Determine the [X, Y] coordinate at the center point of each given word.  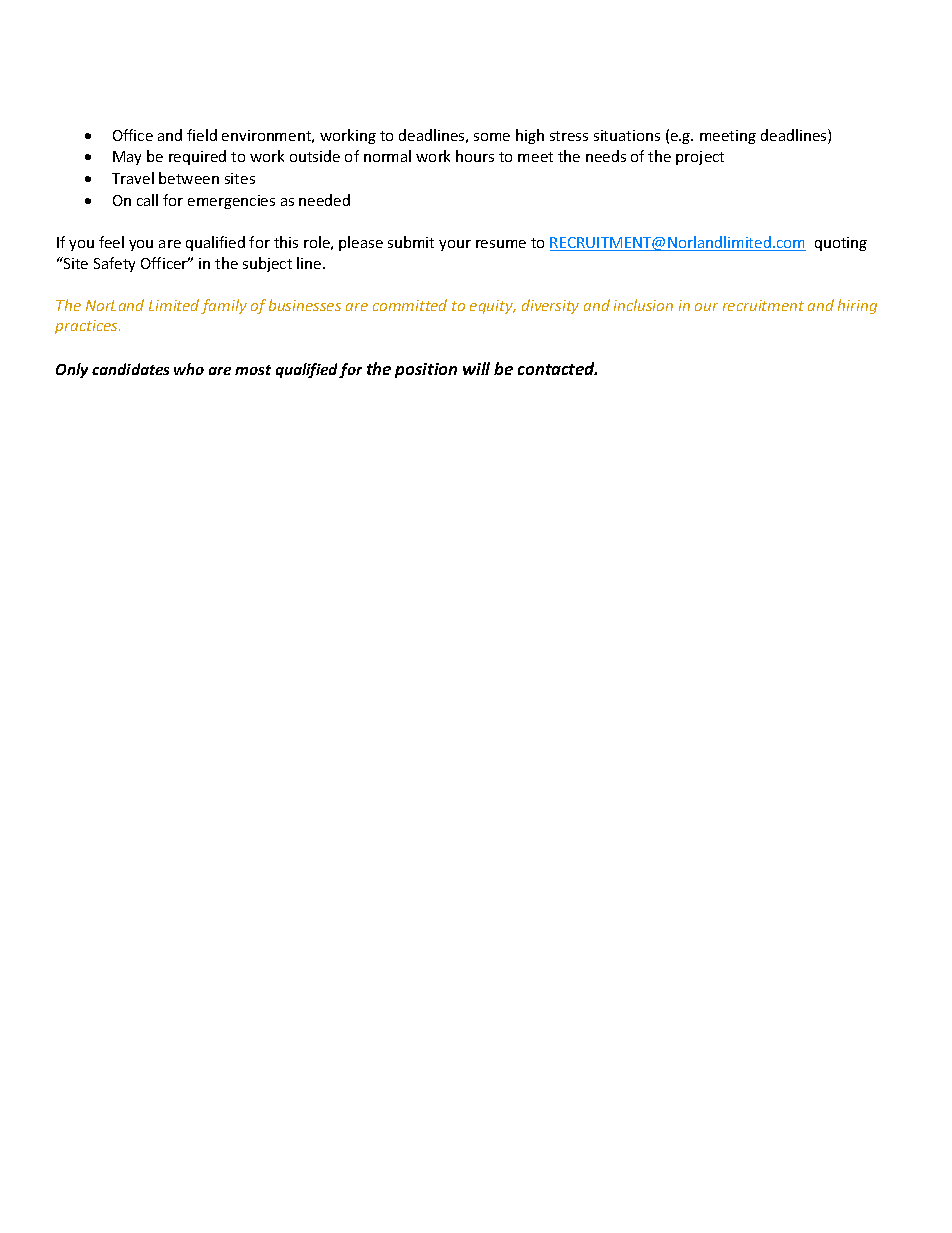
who [189, 369]
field [202, 135]
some [492, 137]
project [700, 158]
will [476, 368]
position [426, 370]
